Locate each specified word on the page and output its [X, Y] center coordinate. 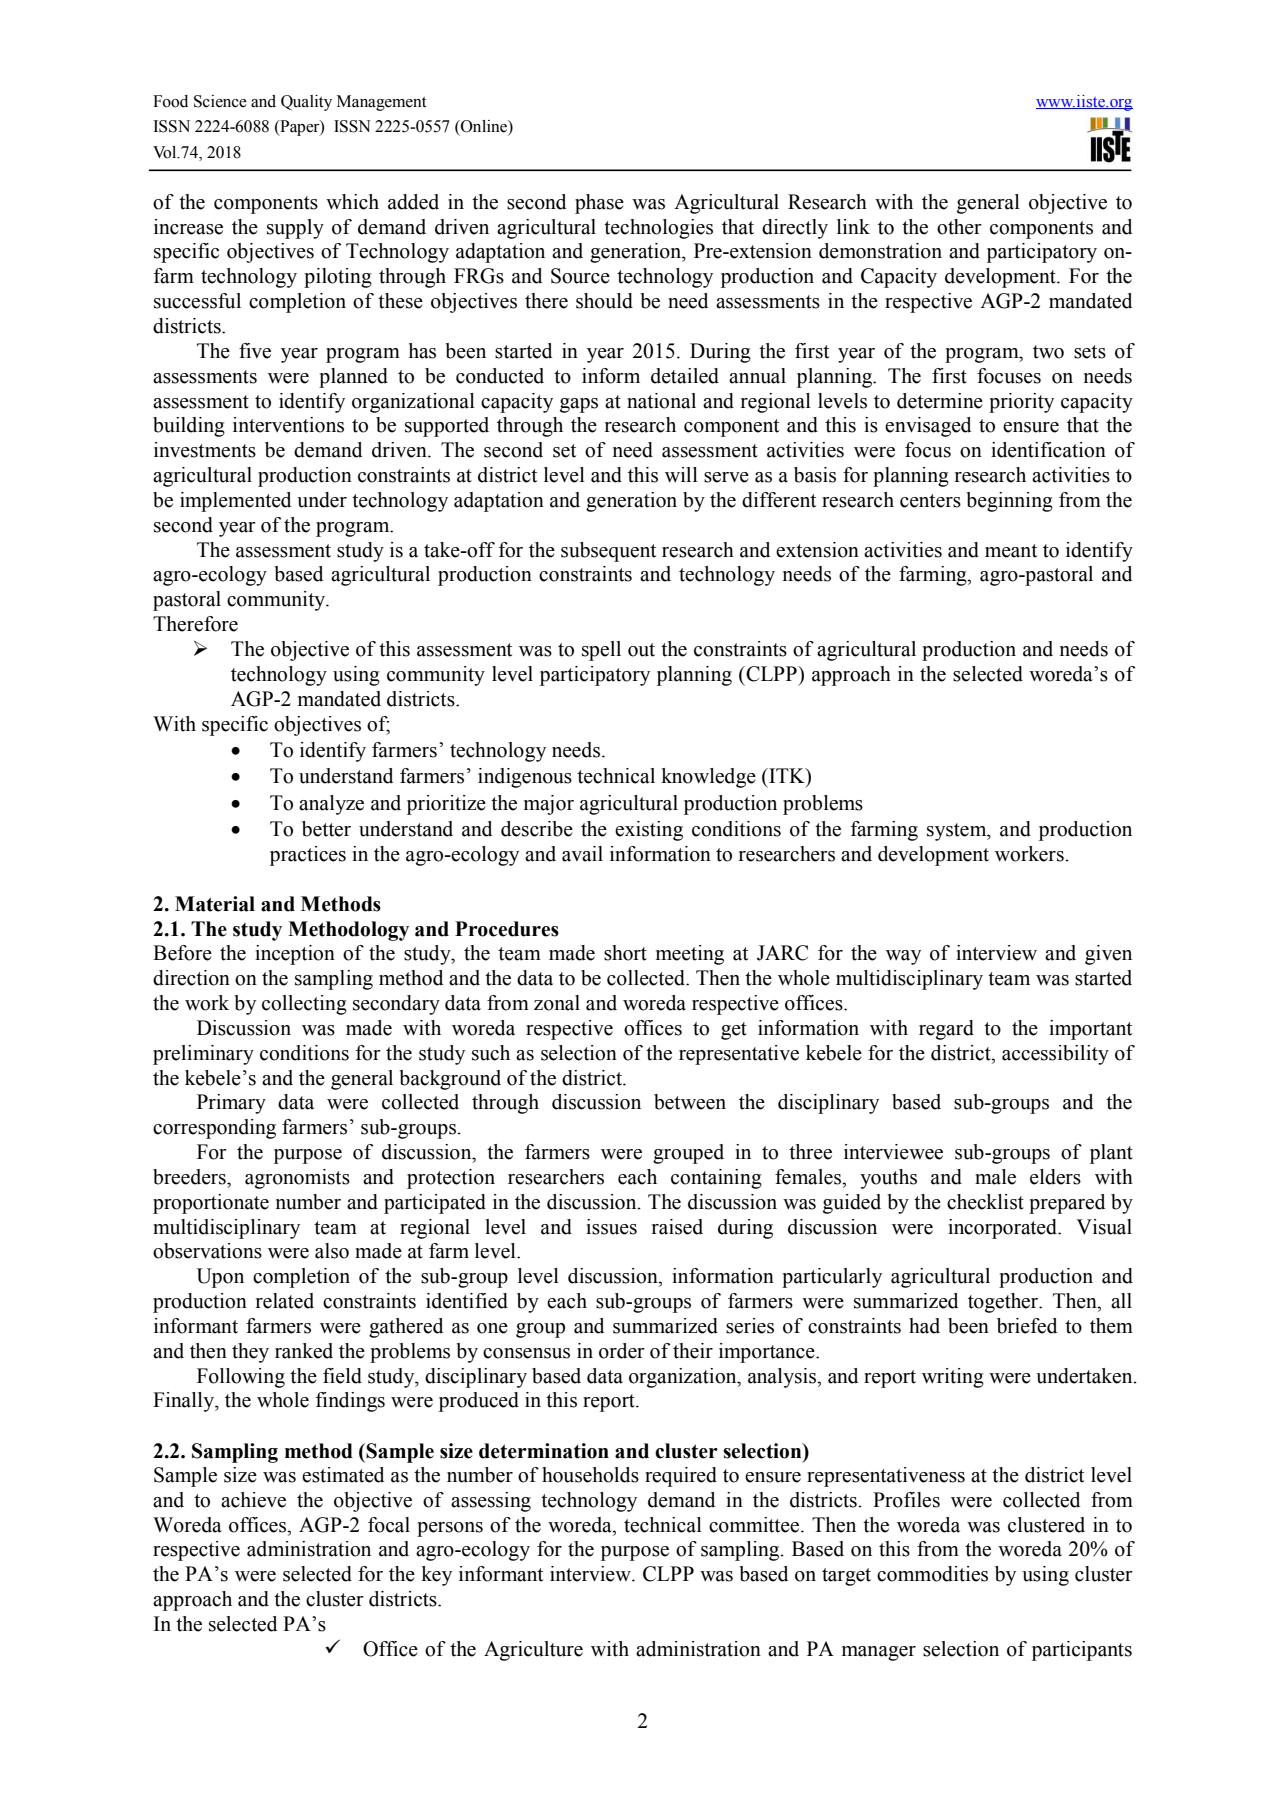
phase [599, 204]
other [959, 227]
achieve [253, 1500]
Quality [306, 103]
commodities [932, 1574]
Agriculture [533, 1651]
